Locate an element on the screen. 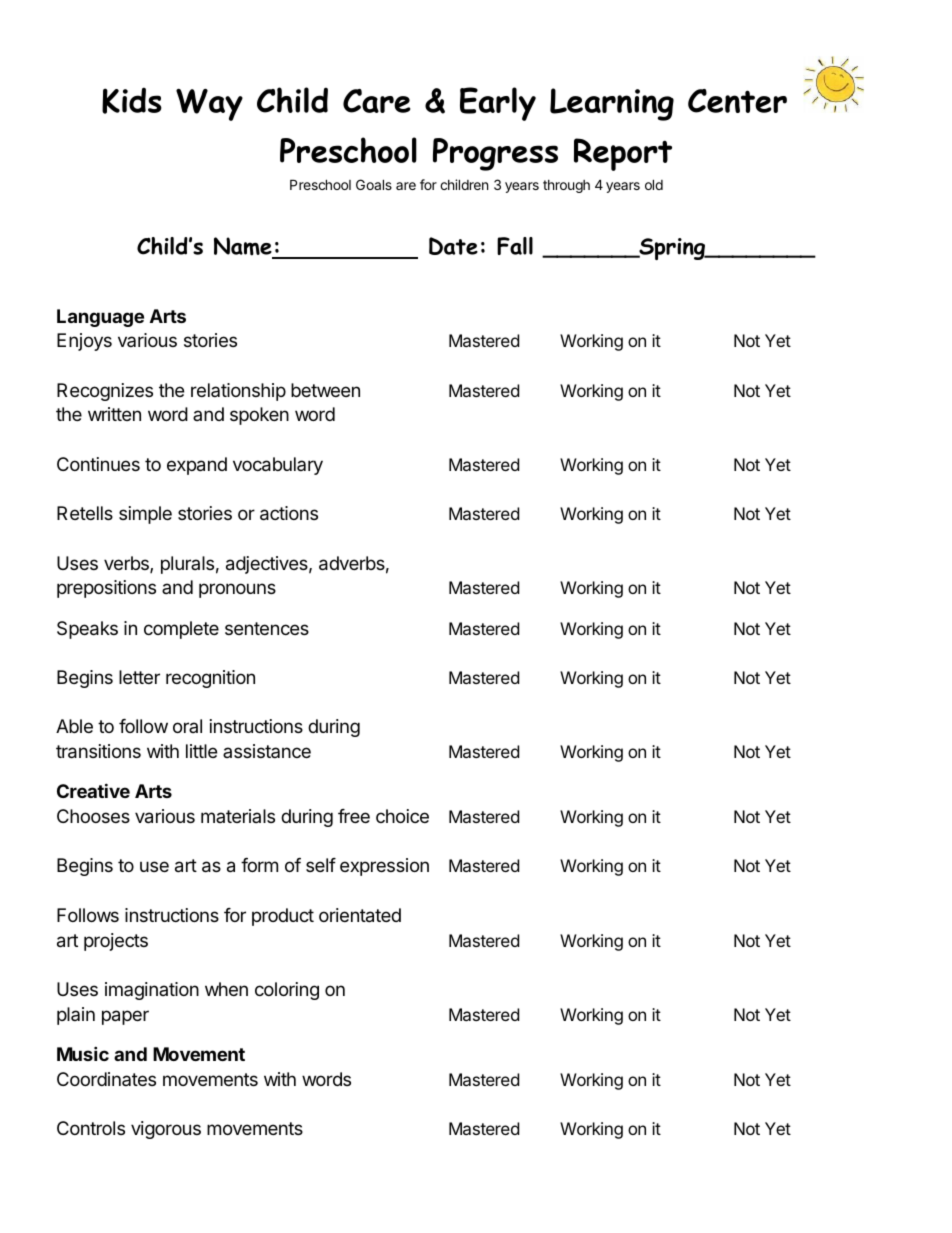 The height and width of the screenshot is (1233, 952). sentences is located at coordinates (267, 628).
